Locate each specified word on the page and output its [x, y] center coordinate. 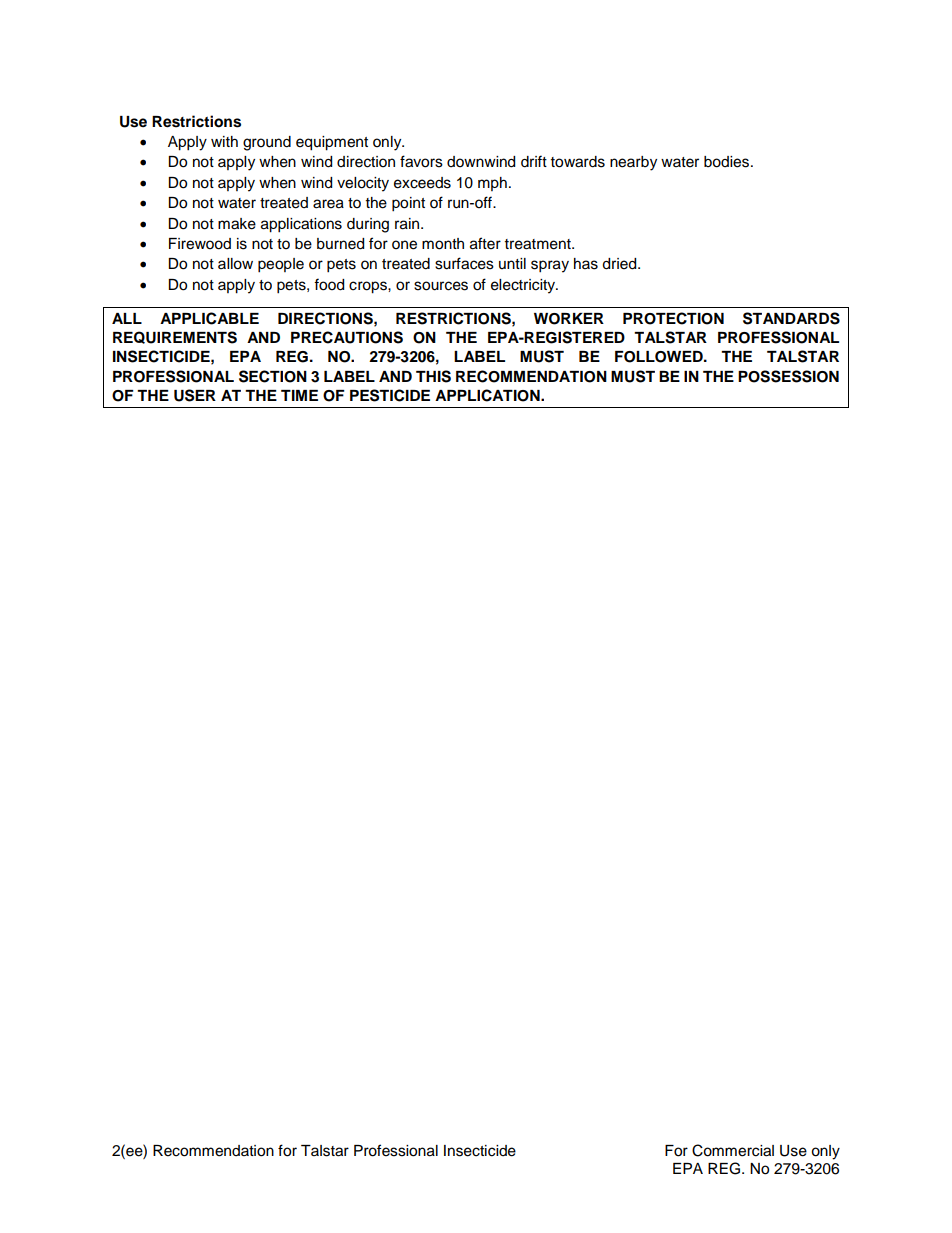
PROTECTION [673, 318]
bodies [728, 162]
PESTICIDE [390, 395]
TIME [299, 395]
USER [195, 395]
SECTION [273, 376]
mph [492, 184]
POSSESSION [788, 376]
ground [267, 143]
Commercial [733, 1150]
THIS [433, 376]
